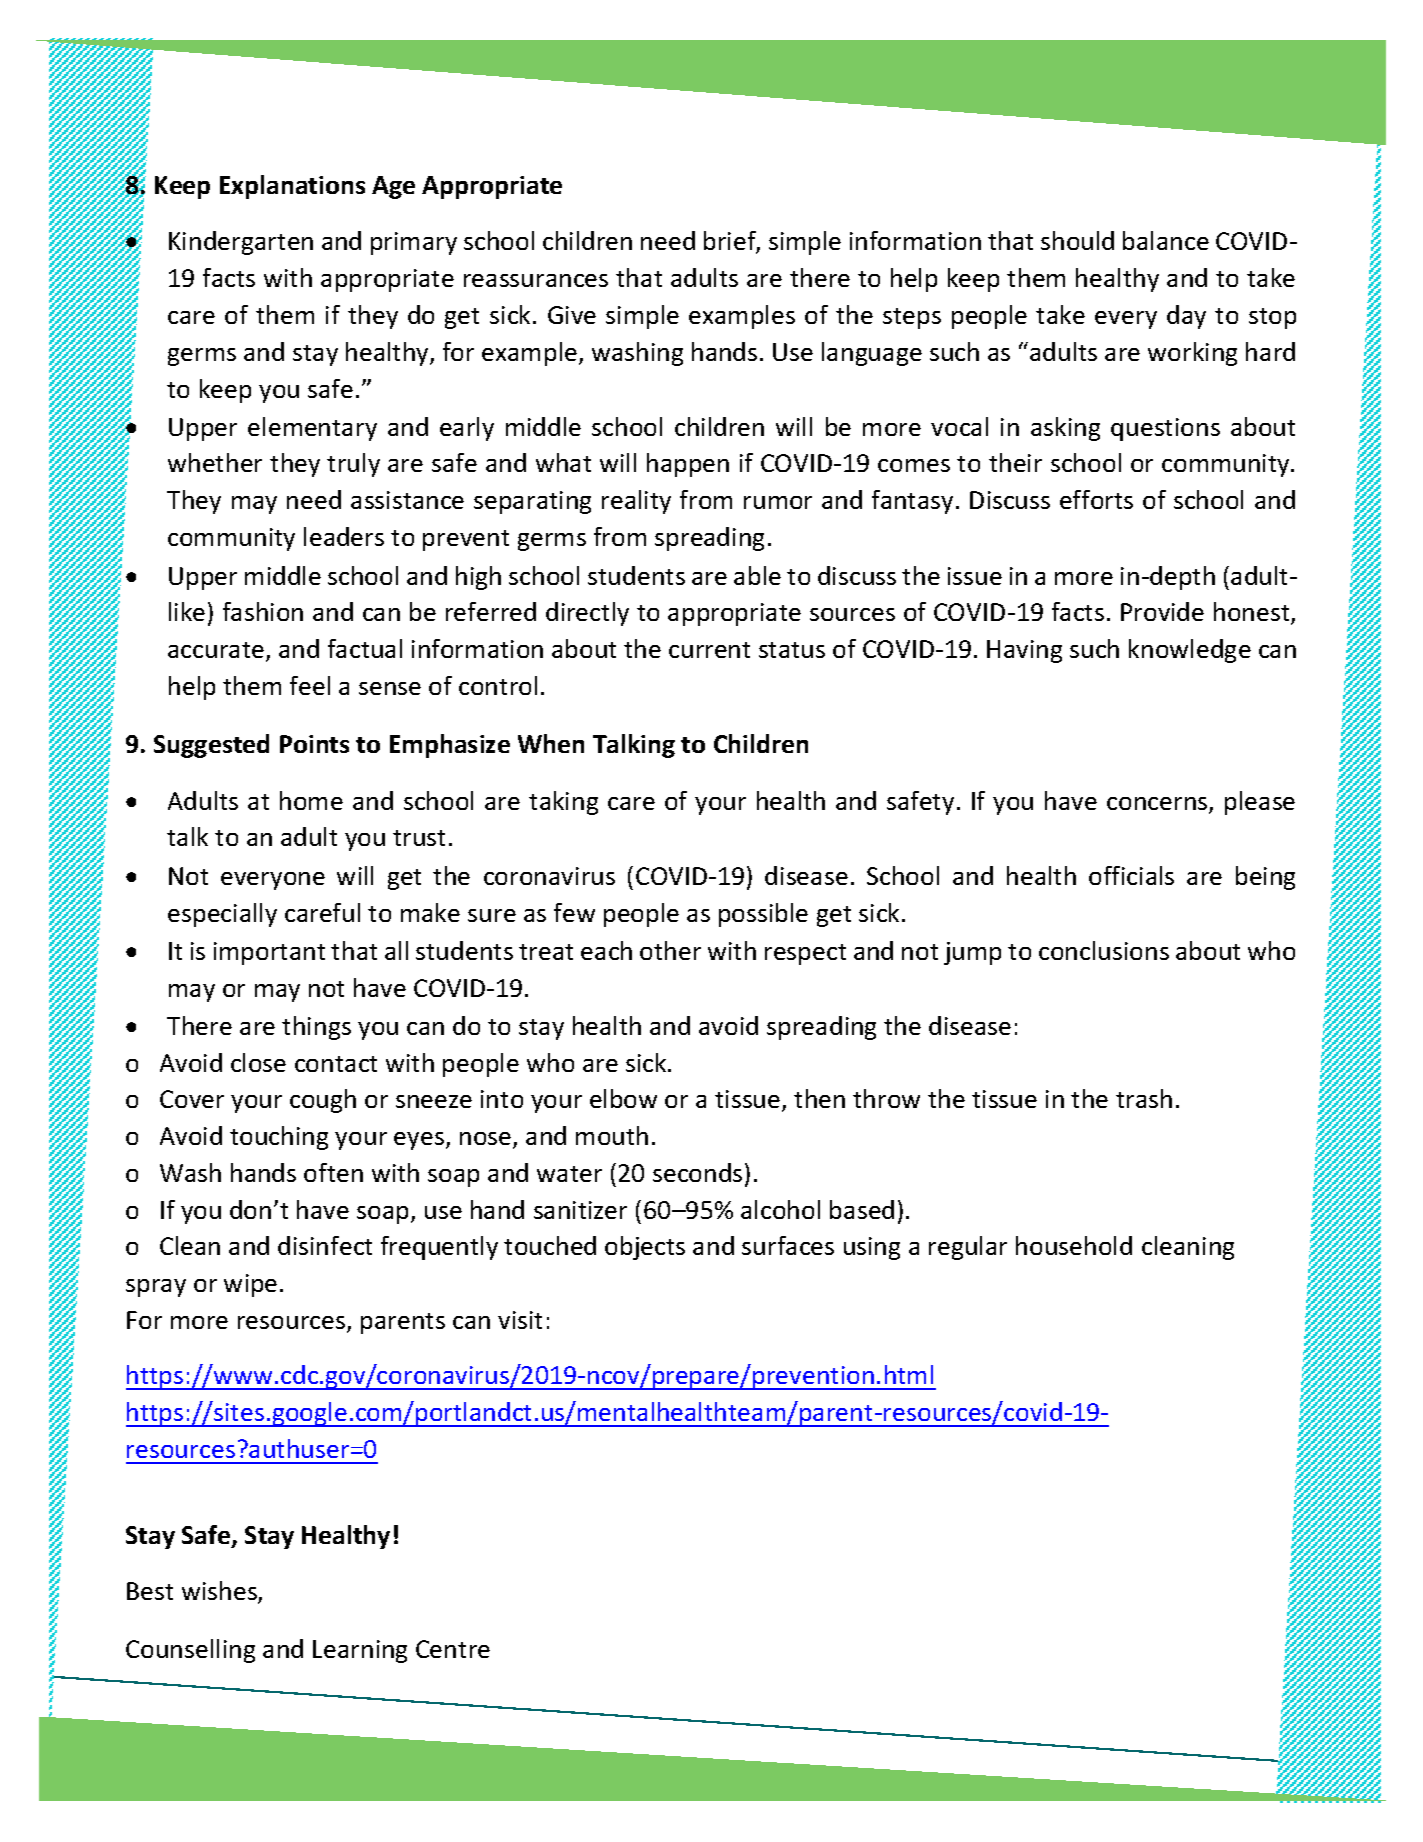 The width and height of the image is (1423, 1842). What do you see at coordinates (344, 536) in the image?
I see `leaders` at bounding box center [344, 536].
